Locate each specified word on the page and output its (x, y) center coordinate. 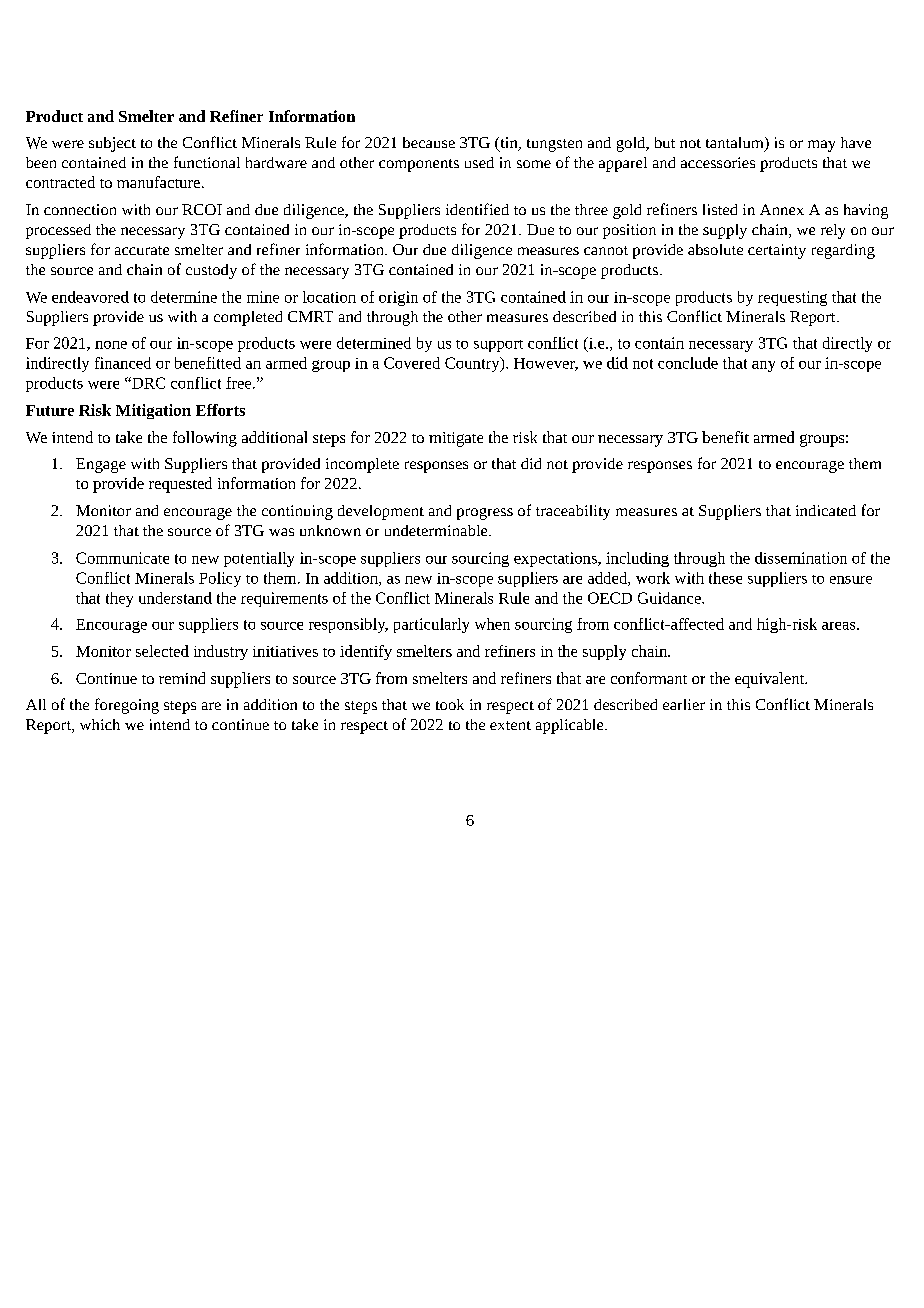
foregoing (127, 706)
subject (112, 144)
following (205, 439)
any (763, 366)
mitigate (456, 439)
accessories (718, 162)
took (450, 704)
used (479, 162)
